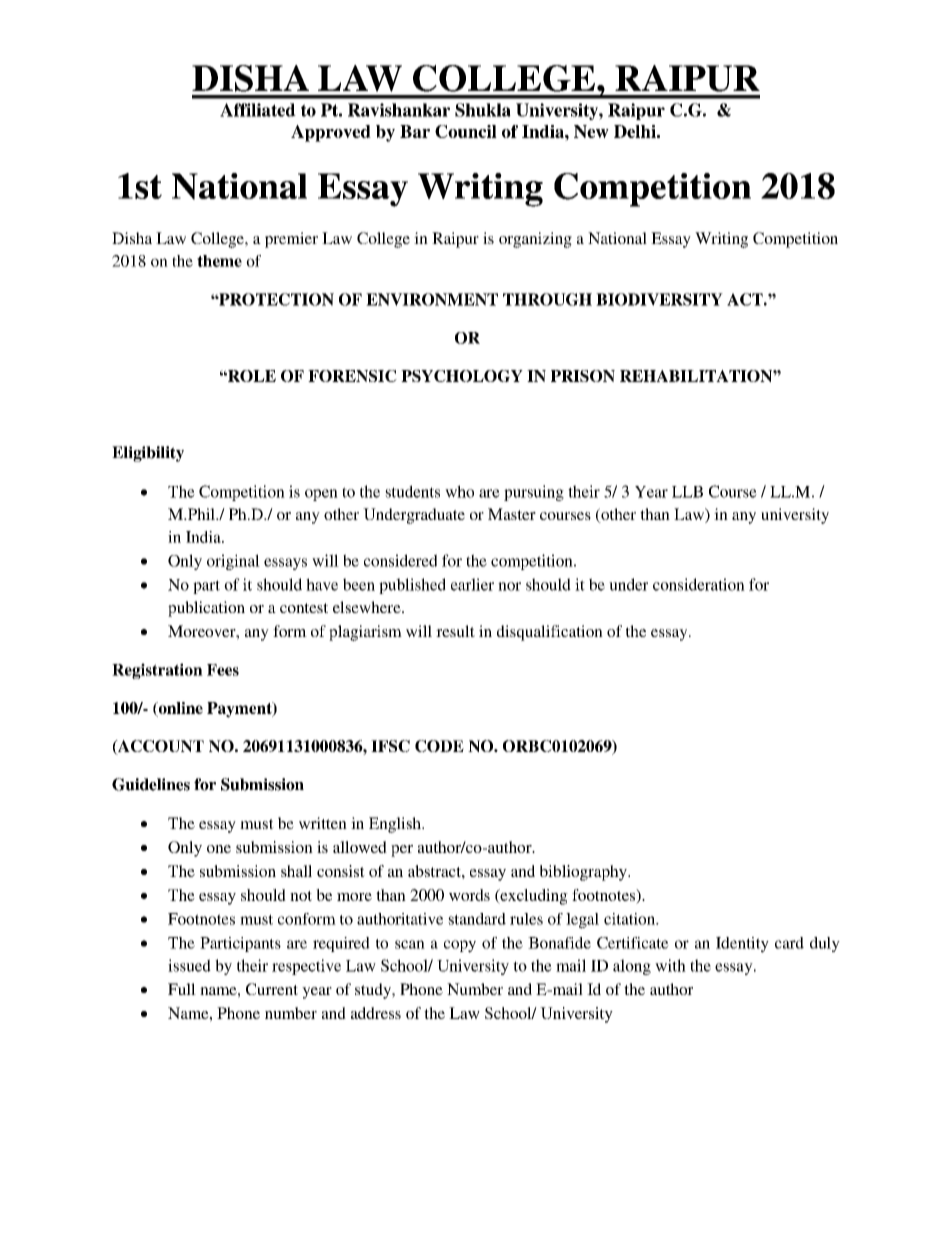 This screenshot has width=952, height=1233. I want to click on copy, so click(460, 946).
